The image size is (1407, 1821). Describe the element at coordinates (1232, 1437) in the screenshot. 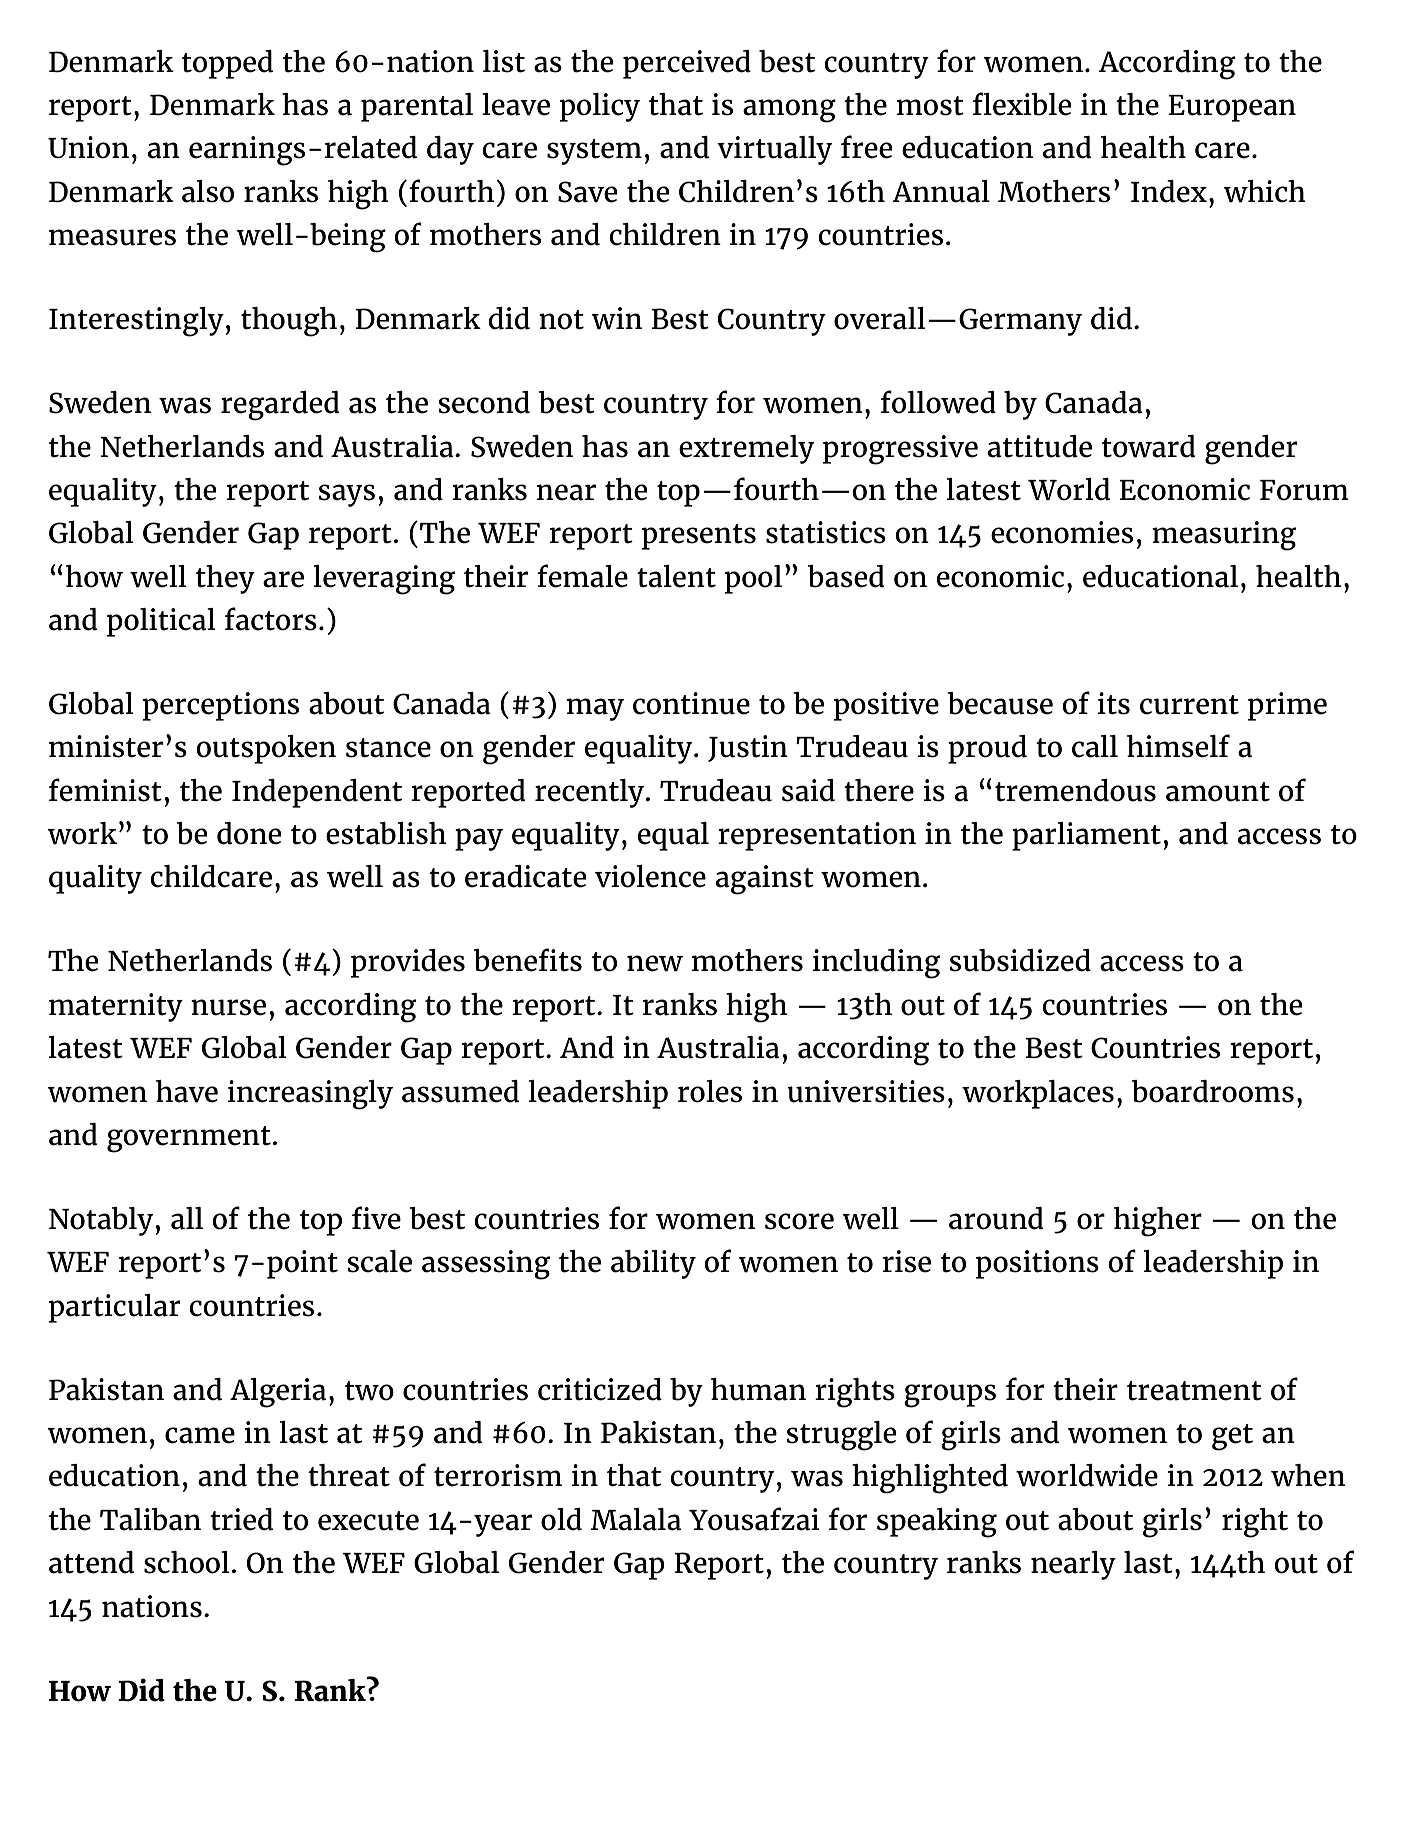

I see `get` at that location.
